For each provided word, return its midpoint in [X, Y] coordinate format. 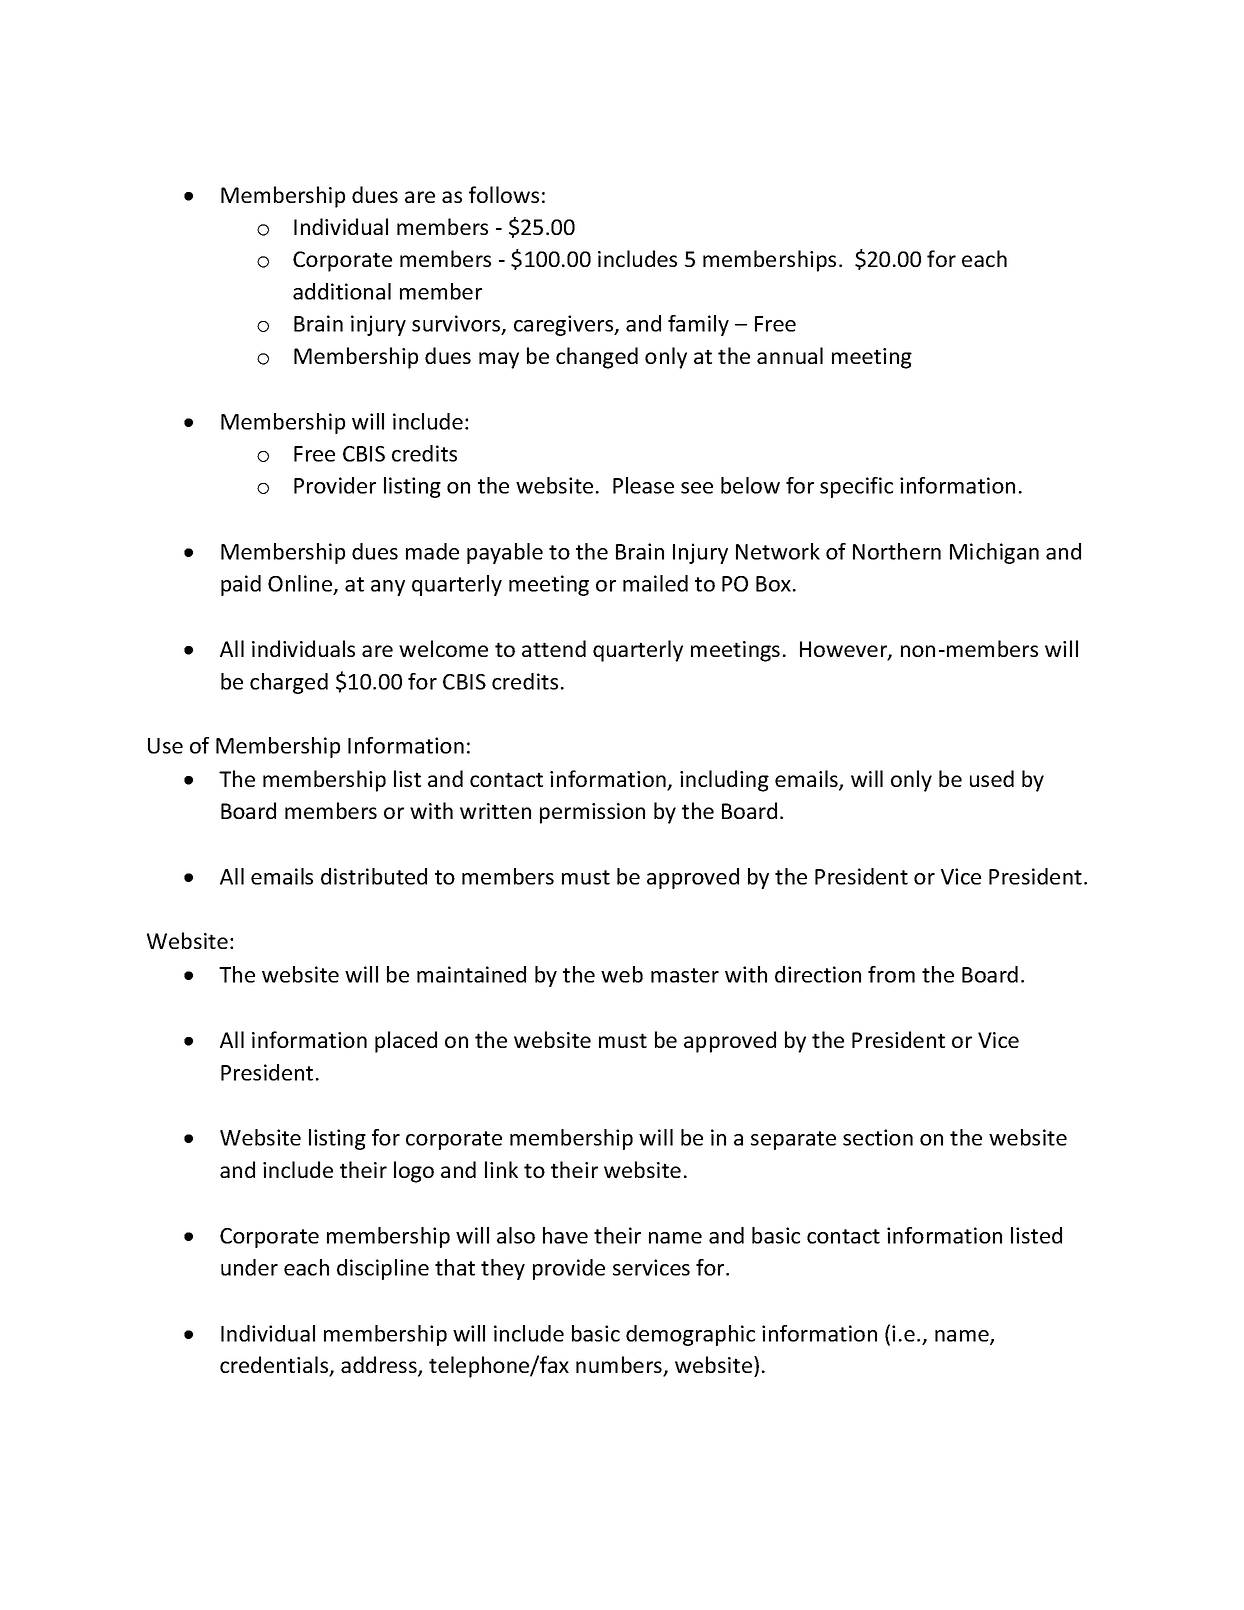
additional [342, 291]
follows [504, 194]
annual [790, 355]
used [992, 778]
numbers [620, 1366]
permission [592, 813]
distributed [374, 876]
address [380, 1366]
